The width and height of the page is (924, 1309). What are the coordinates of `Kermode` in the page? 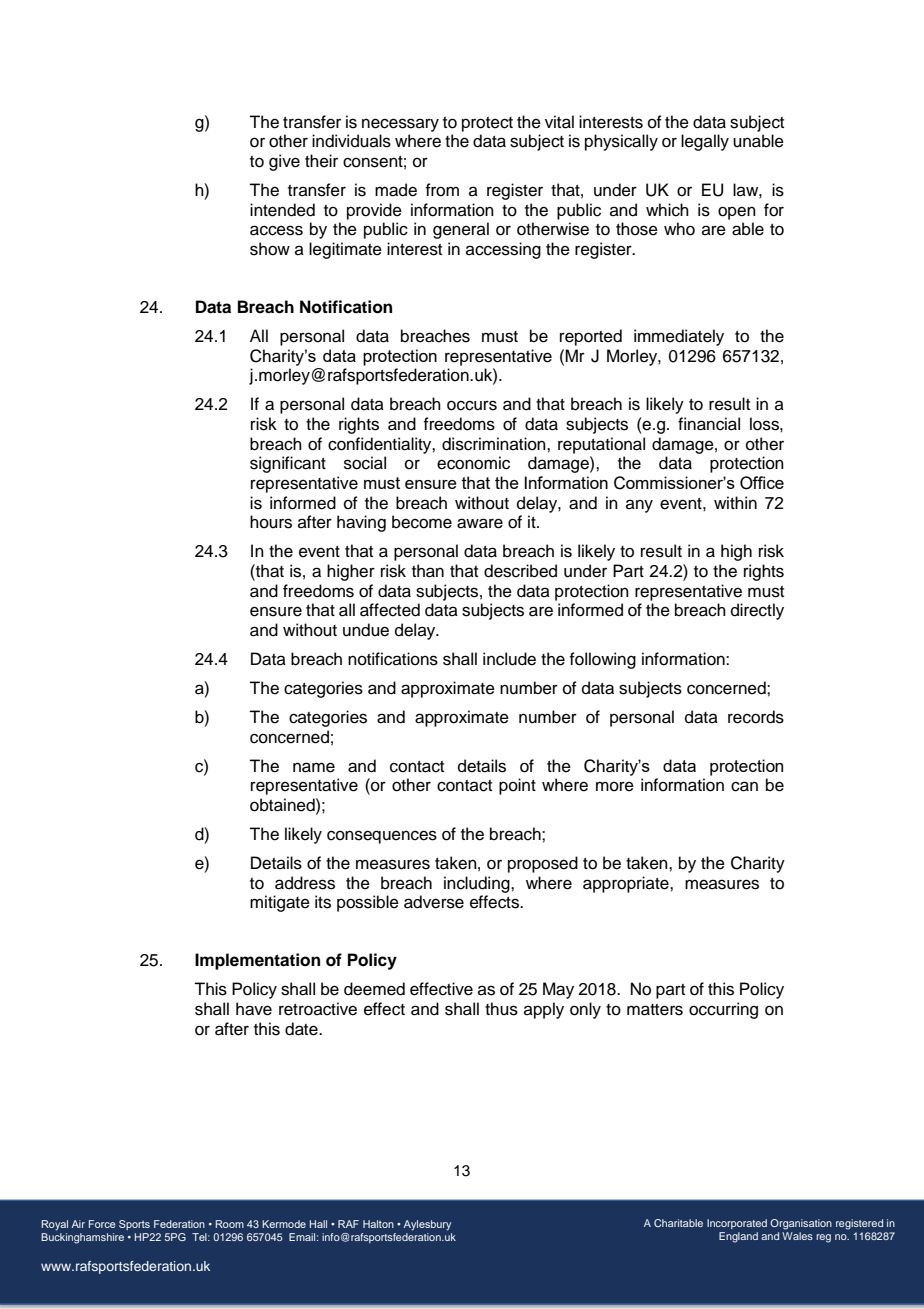 It's located at (284, 1224).
